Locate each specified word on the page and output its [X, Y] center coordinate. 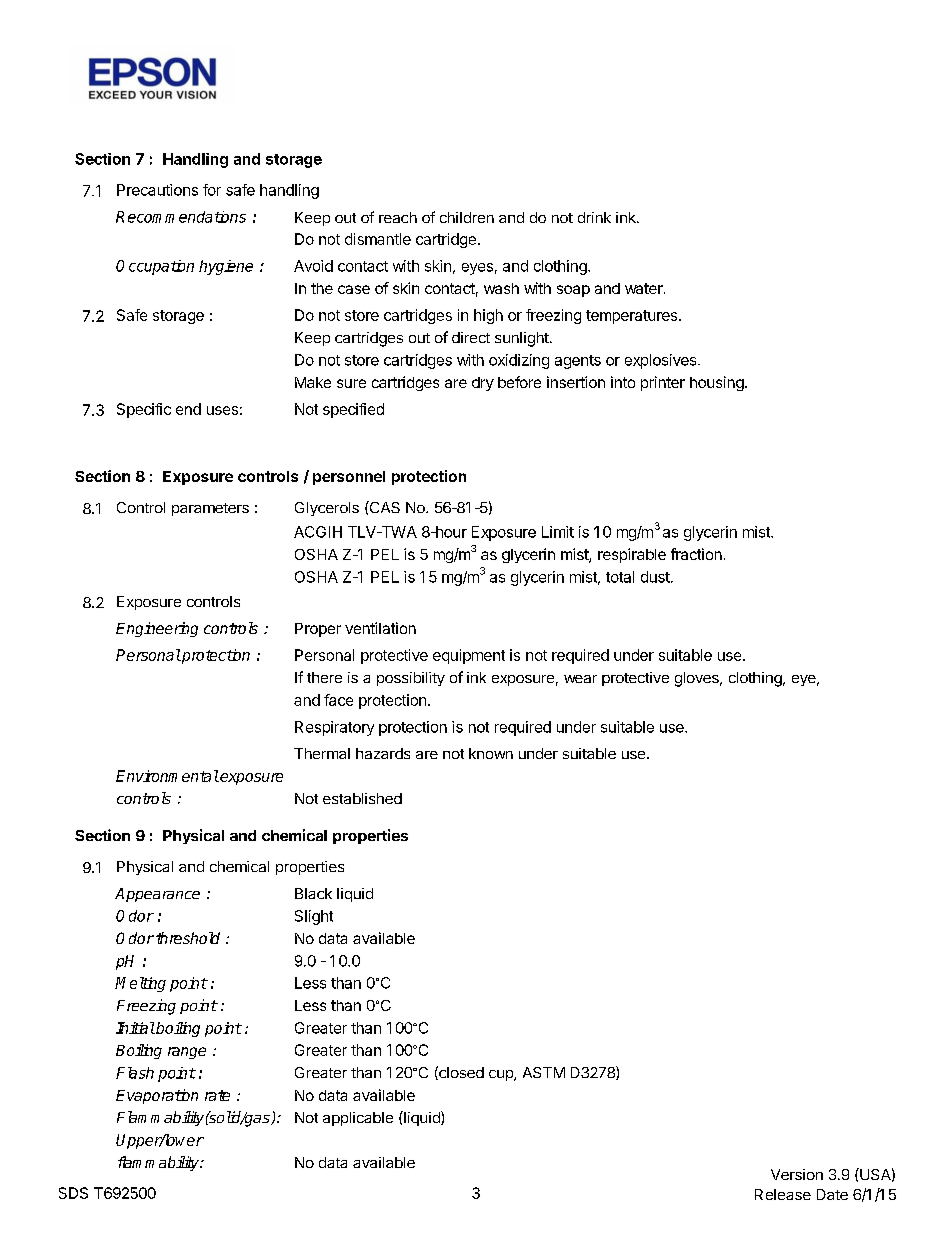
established [362, 798]
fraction [696, 554]
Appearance [157, 895]
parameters [210, 509]
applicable [358, 1119]
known [491, 753]
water [645, 288]
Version [797, 1174]
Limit [558, 532]
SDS [73, 1193]
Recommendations [181, 217]
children [467, 217]
